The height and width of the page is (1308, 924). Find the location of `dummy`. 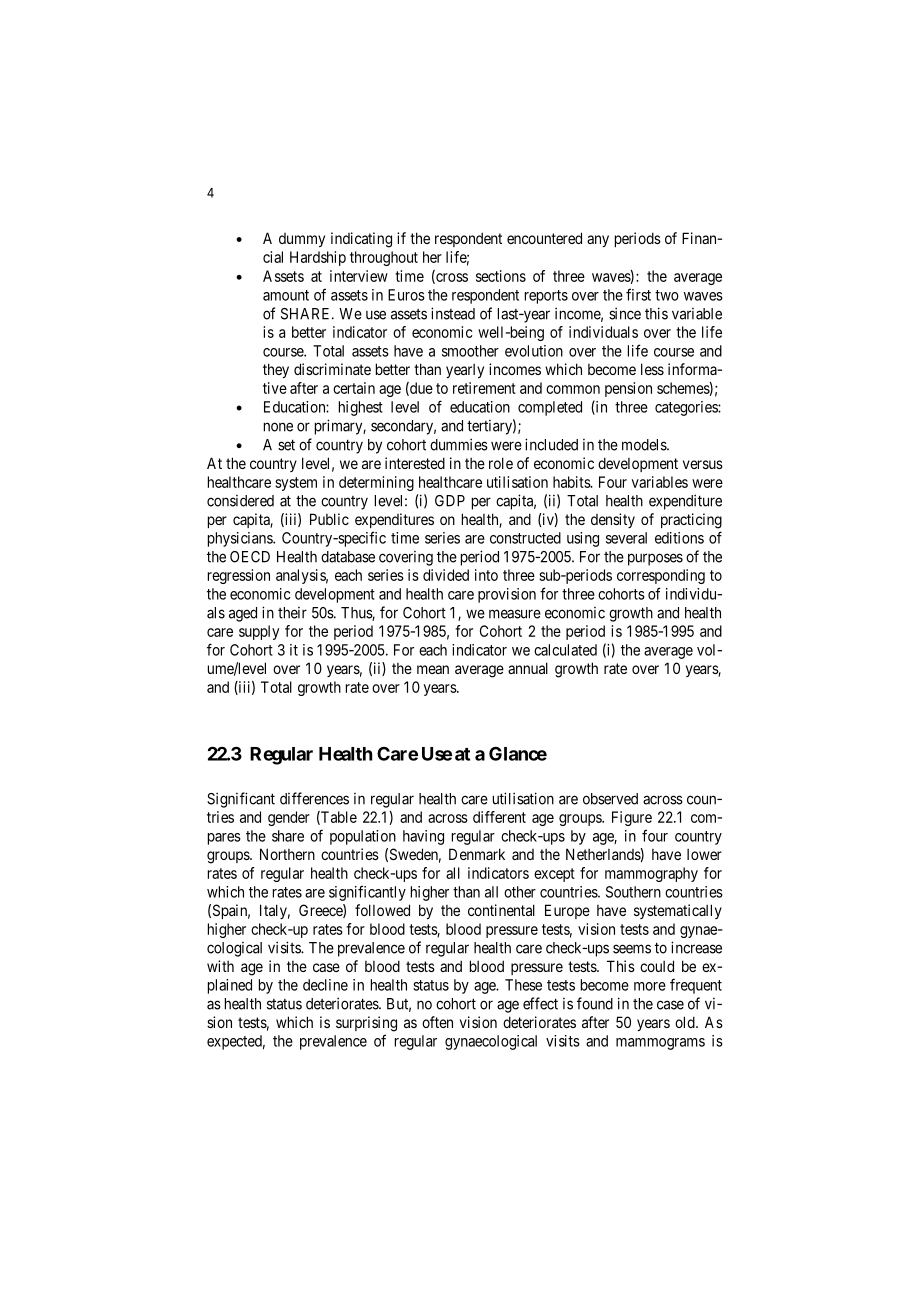

dummy is located at coordinates (302, 240).
